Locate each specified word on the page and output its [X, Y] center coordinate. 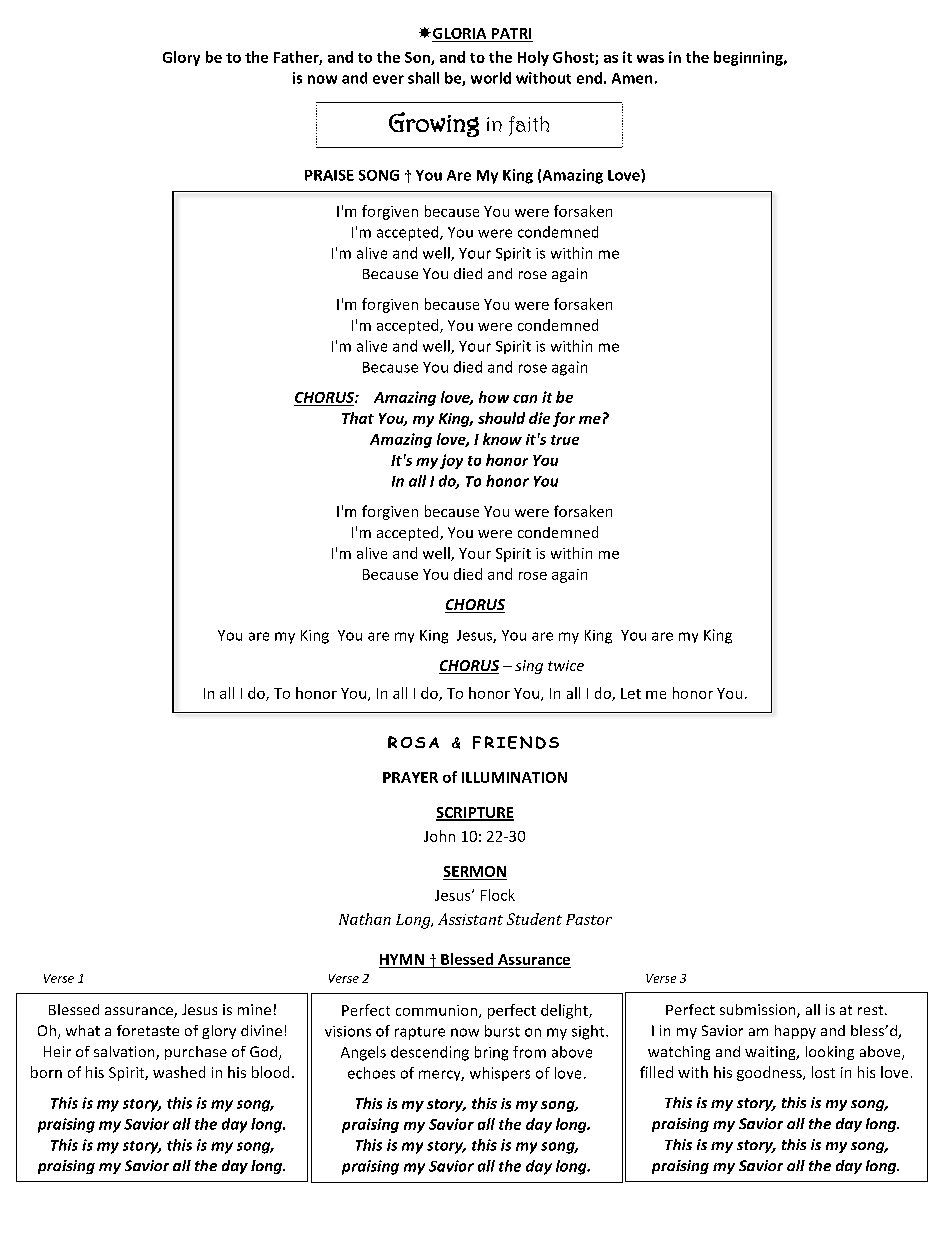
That [358, 418]
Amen [632, 78]
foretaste [148, 1030]
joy [451, 461]
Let [631, 693]
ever [388, 79]
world [491, 78]
